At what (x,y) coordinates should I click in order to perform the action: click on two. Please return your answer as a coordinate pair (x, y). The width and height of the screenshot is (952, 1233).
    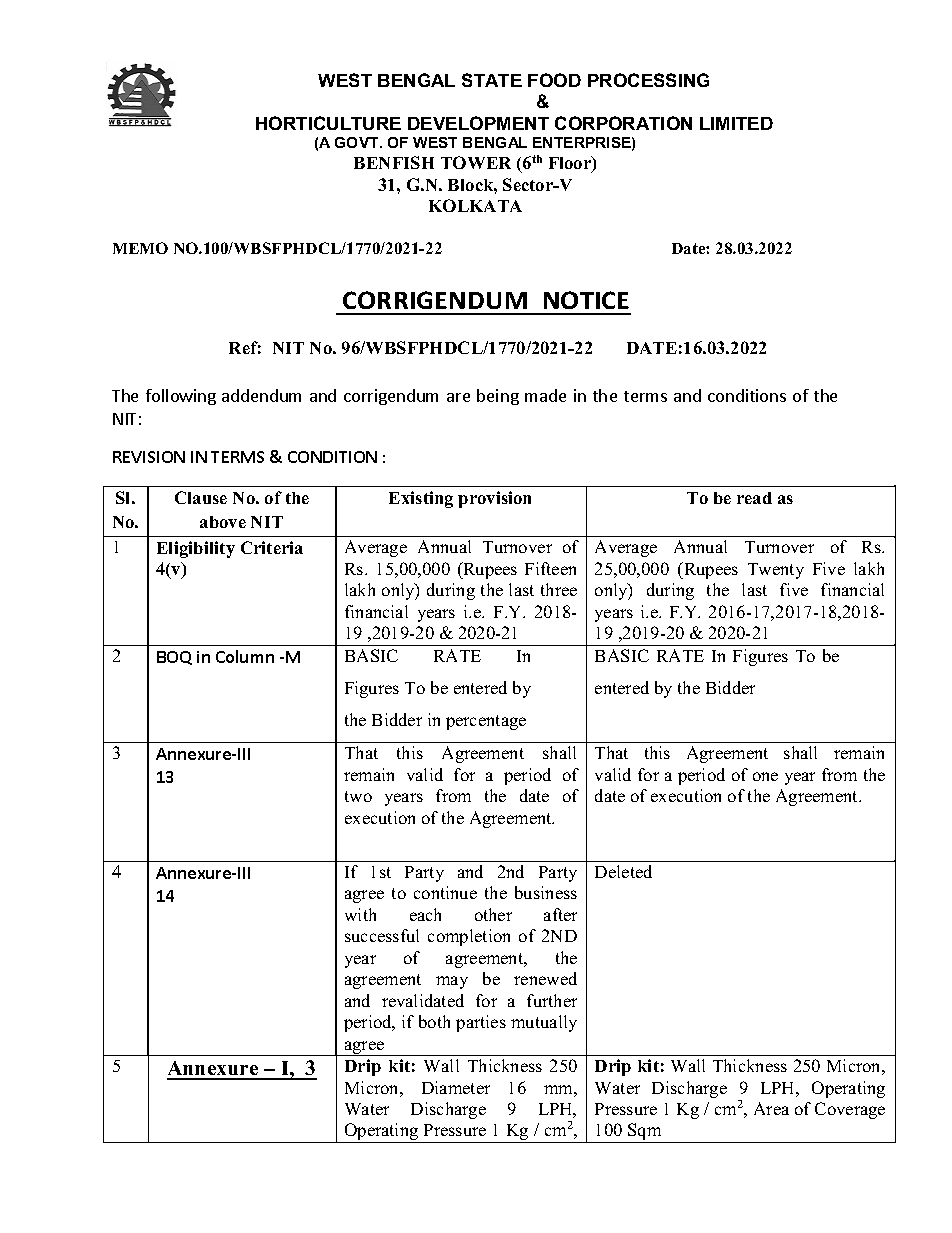
    Looking at the image, I should click on (358, 796).
